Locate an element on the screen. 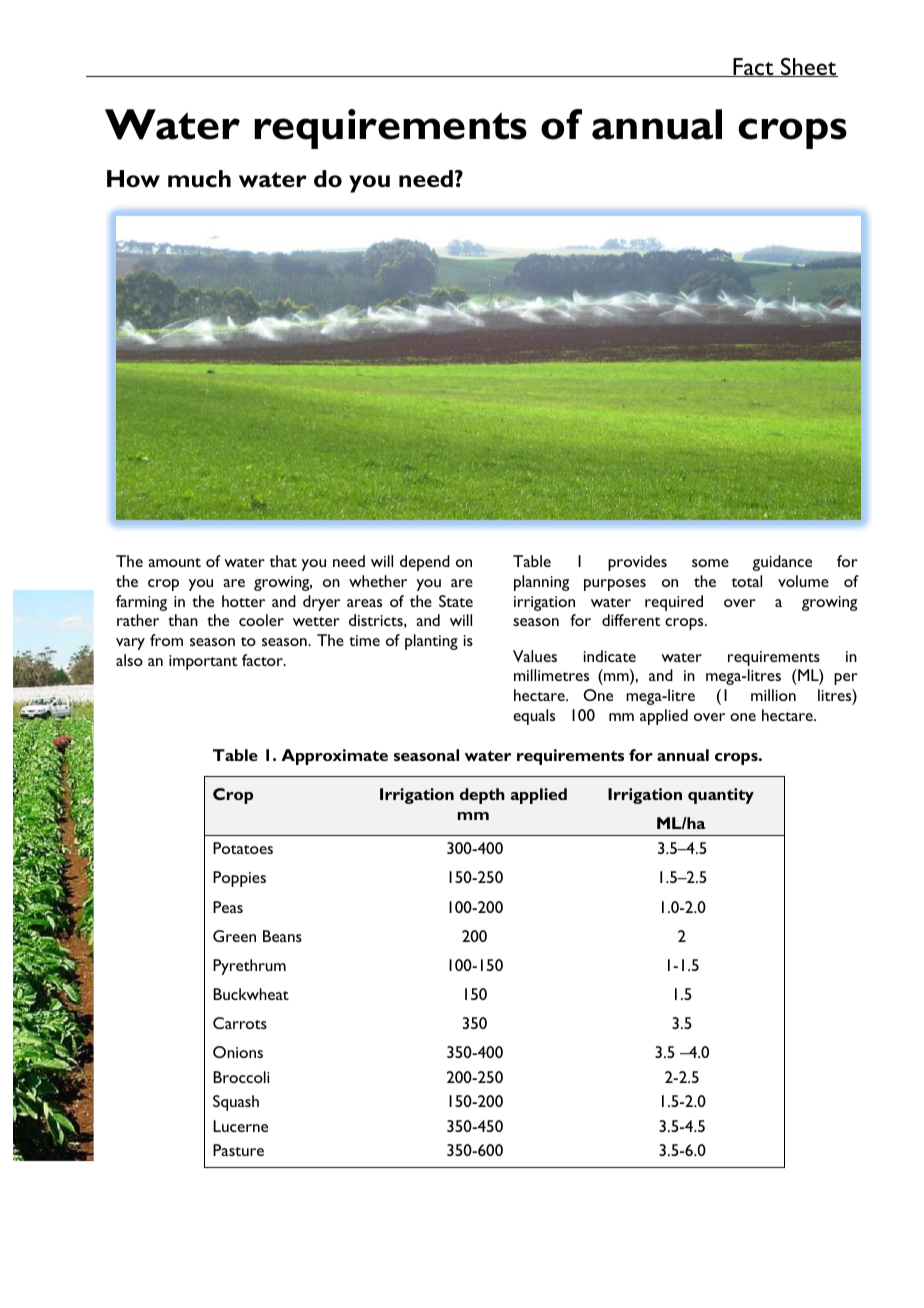 This screenshot has height=1308, width=924. Squash is located at coordinates (236, 1103).
